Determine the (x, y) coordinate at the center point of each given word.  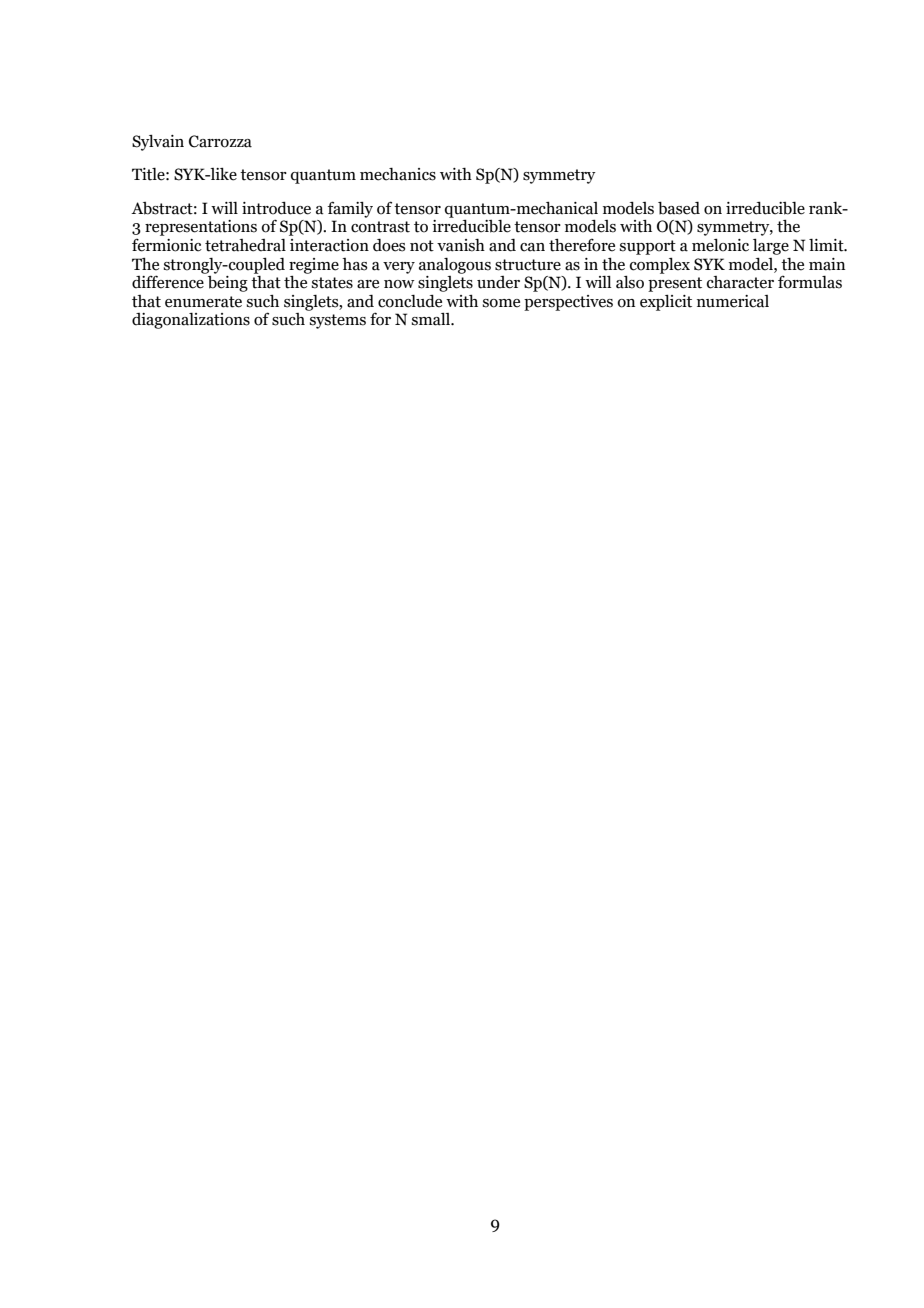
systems (338, 321)
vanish (461, 245)
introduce (276, 208)
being (227, 282)
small (432, 319)
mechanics (398, 174)
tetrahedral (245, 245)
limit (827, 245)
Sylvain (158, 143)
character (740, 282)
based (679, 208)
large (771, 247)
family (350, 209)
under (498, 282)
